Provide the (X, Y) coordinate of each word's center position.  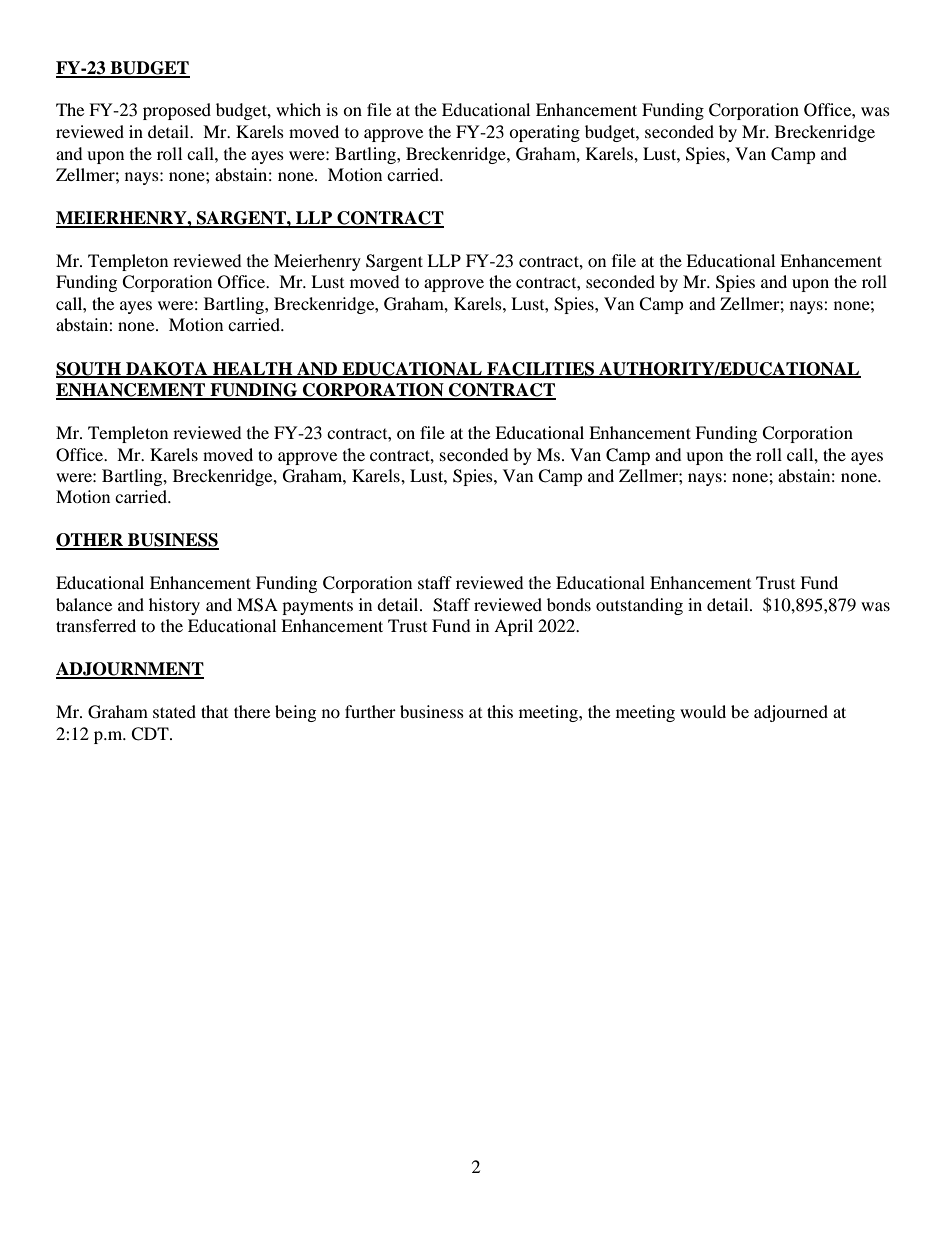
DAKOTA (167, 369)
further (370, 711)
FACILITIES (541, 369)
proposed (177, 111)
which (298, 109)
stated (174, 711)
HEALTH (253, 369)
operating (544, 133)
